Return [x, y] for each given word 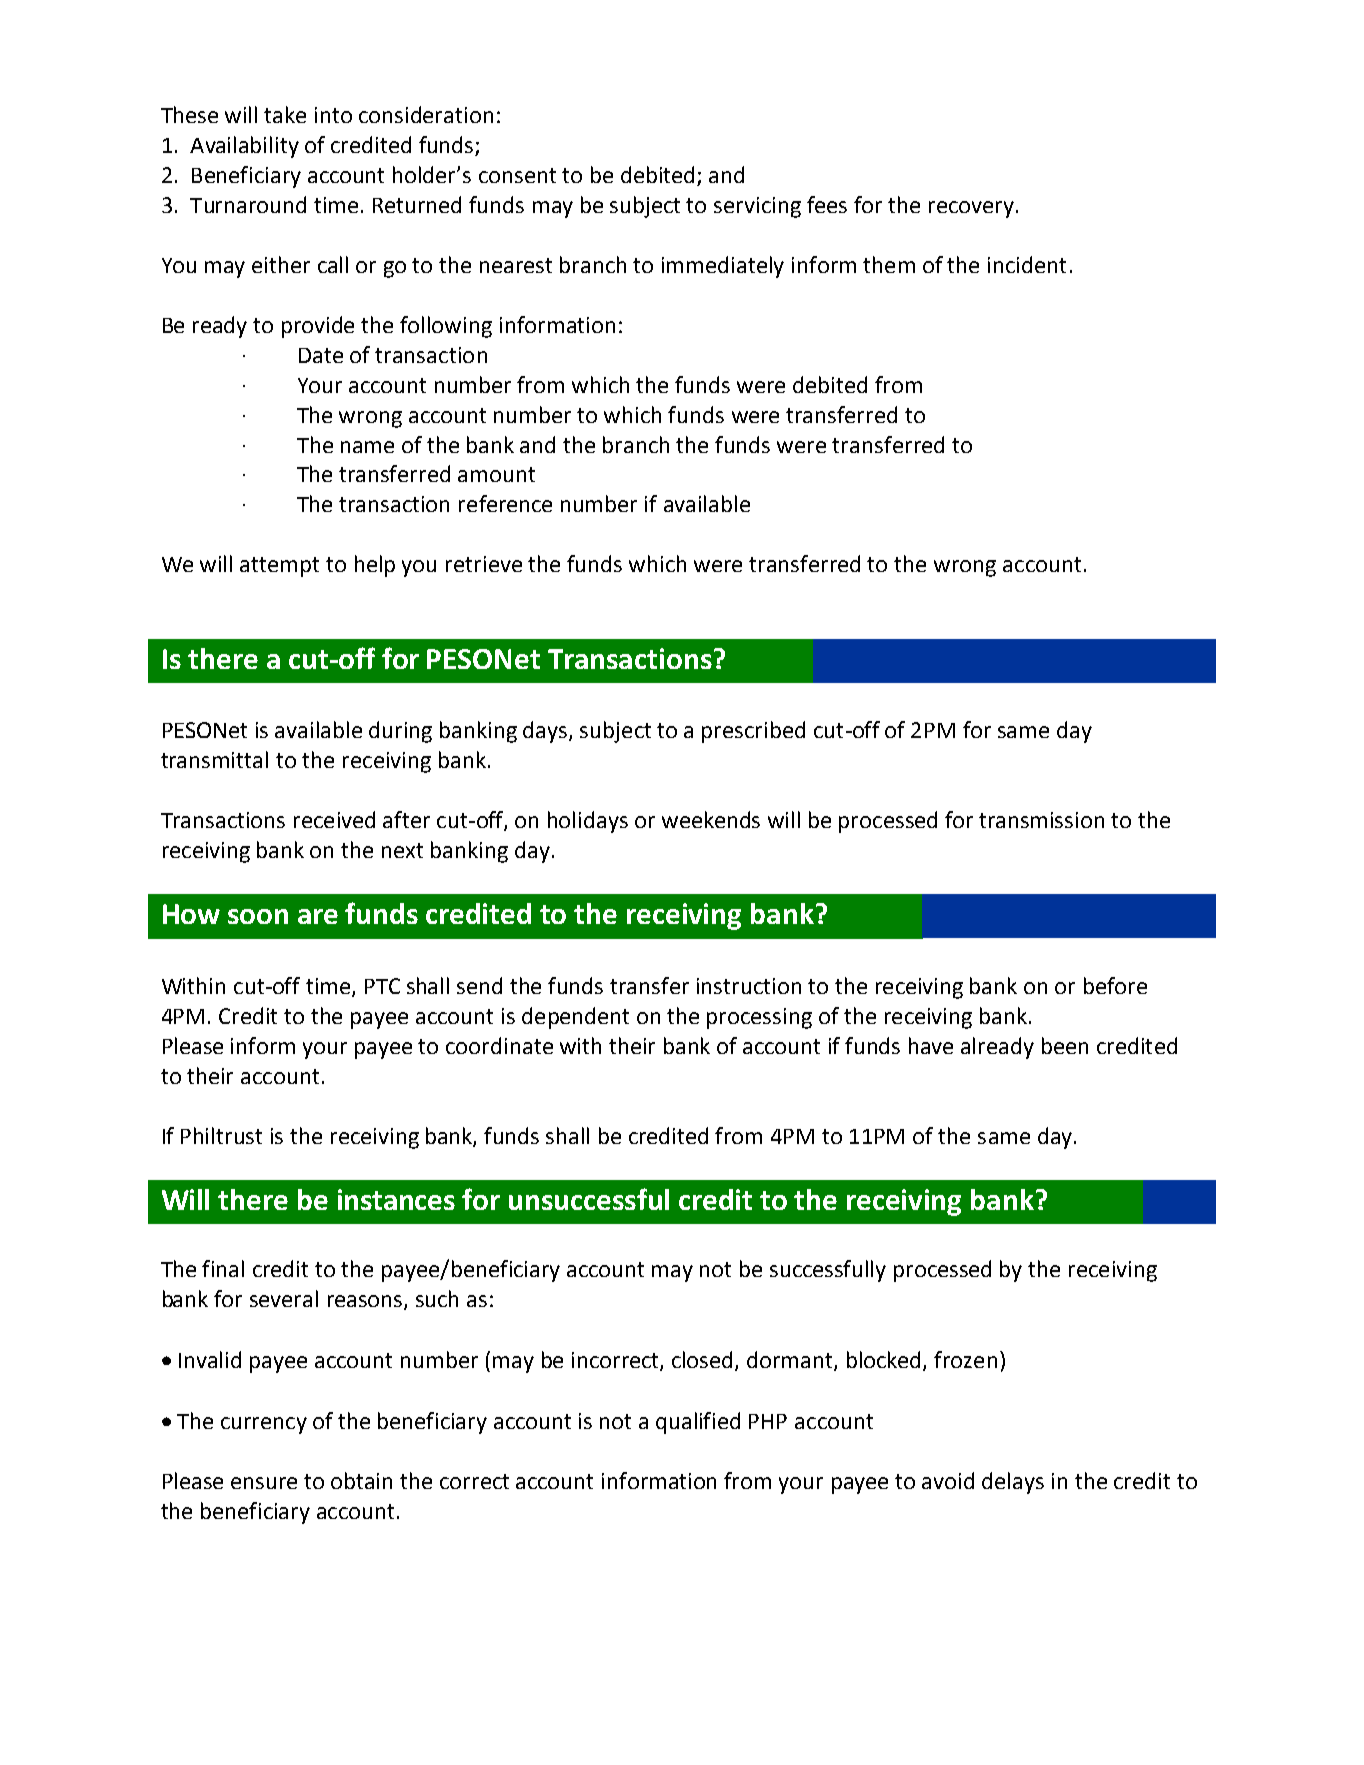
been [1065, 1045]
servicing [757, 207]
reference [505, 503]
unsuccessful [589, 1199]
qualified [698, 1423]
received [334, 819]
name [367, 447]
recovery [971, 209]
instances [396, 1199]
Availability [244, 147]
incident [1027, 264]
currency [264, 1425]
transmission [1041, 820]
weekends [711, 819]
